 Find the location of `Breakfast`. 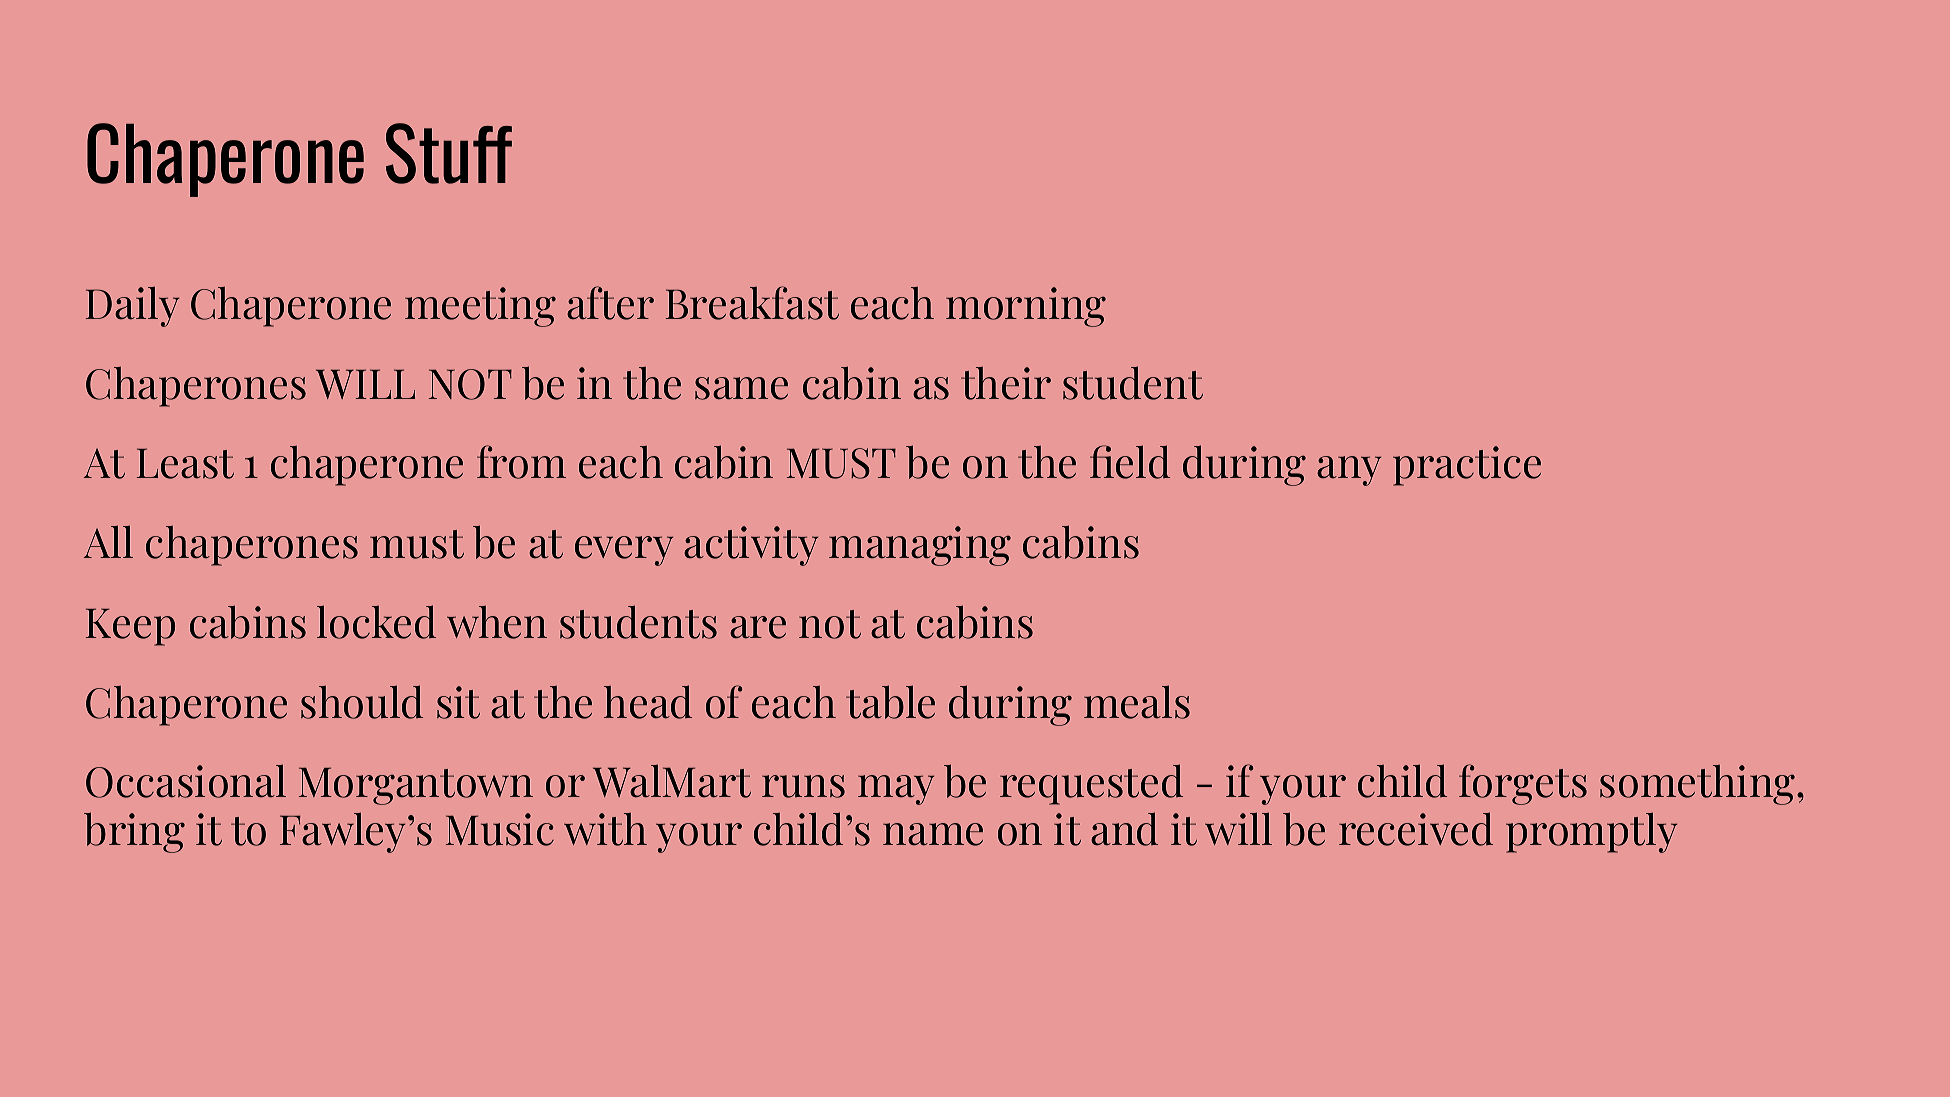

Breakfast is located at coordinates (752, 303).
